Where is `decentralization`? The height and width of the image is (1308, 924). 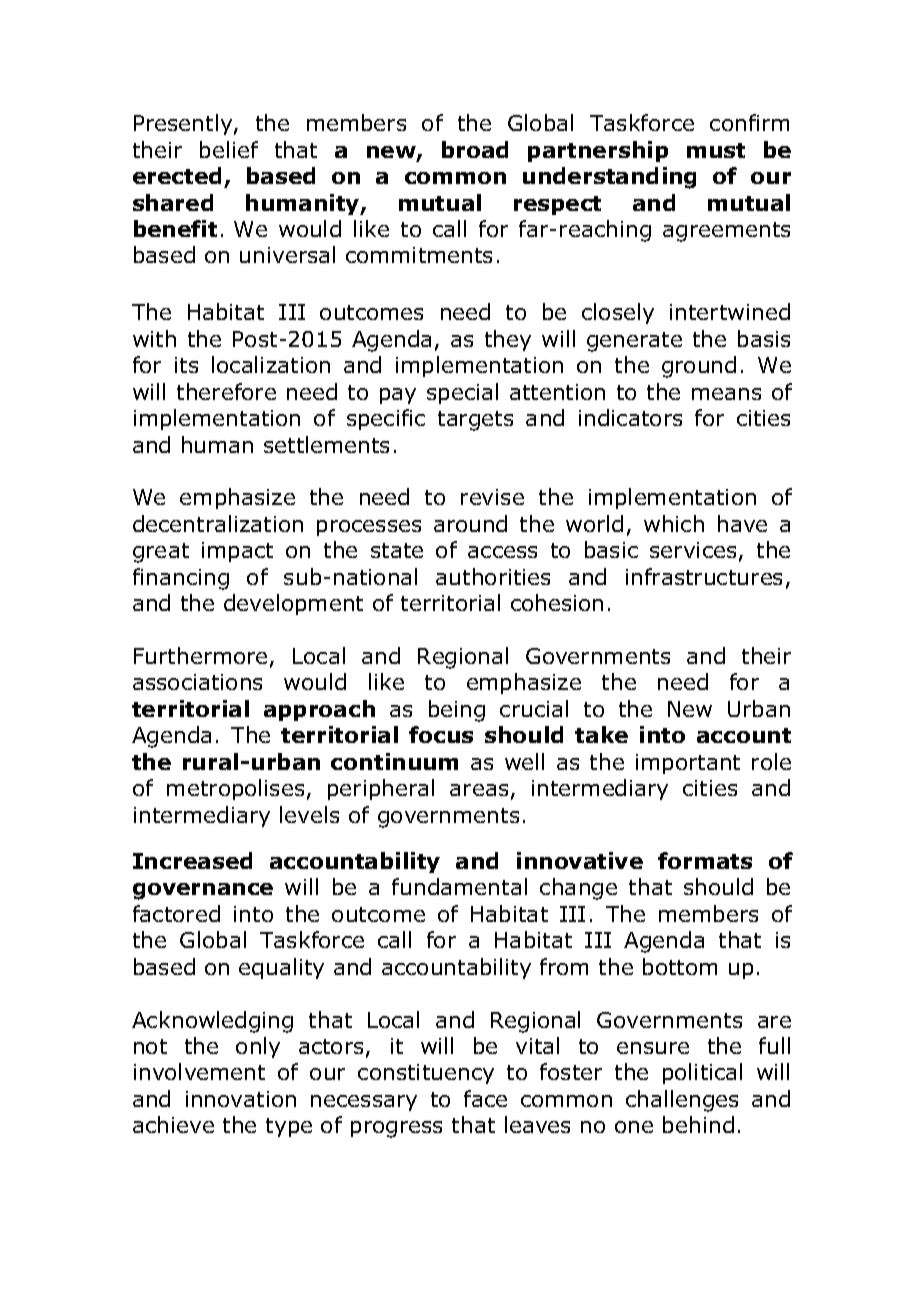
decentralization is located at coordinates (218, 523).
